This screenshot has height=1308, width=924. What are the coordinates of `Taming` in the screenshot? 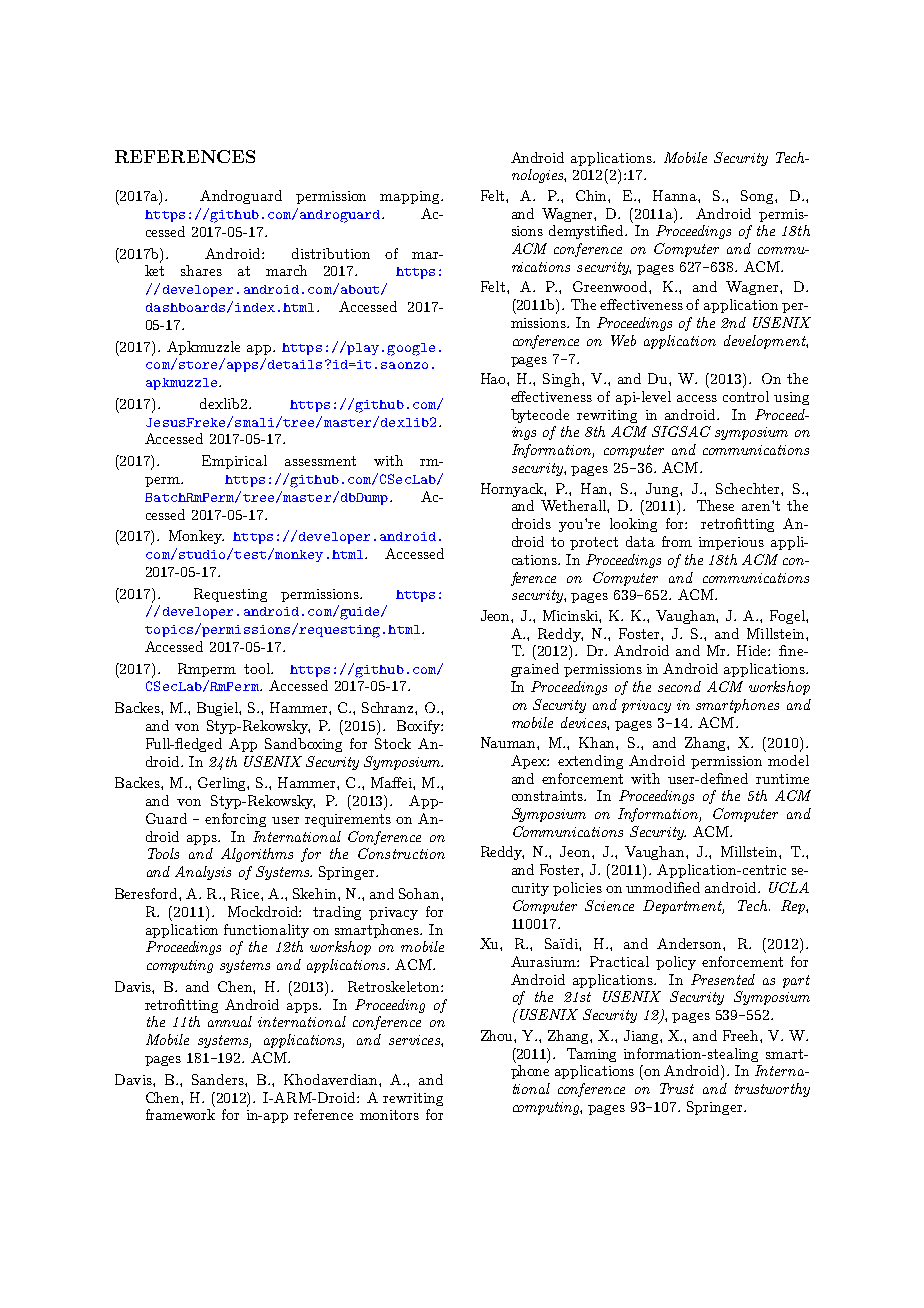 It's located at (591, 1055).
